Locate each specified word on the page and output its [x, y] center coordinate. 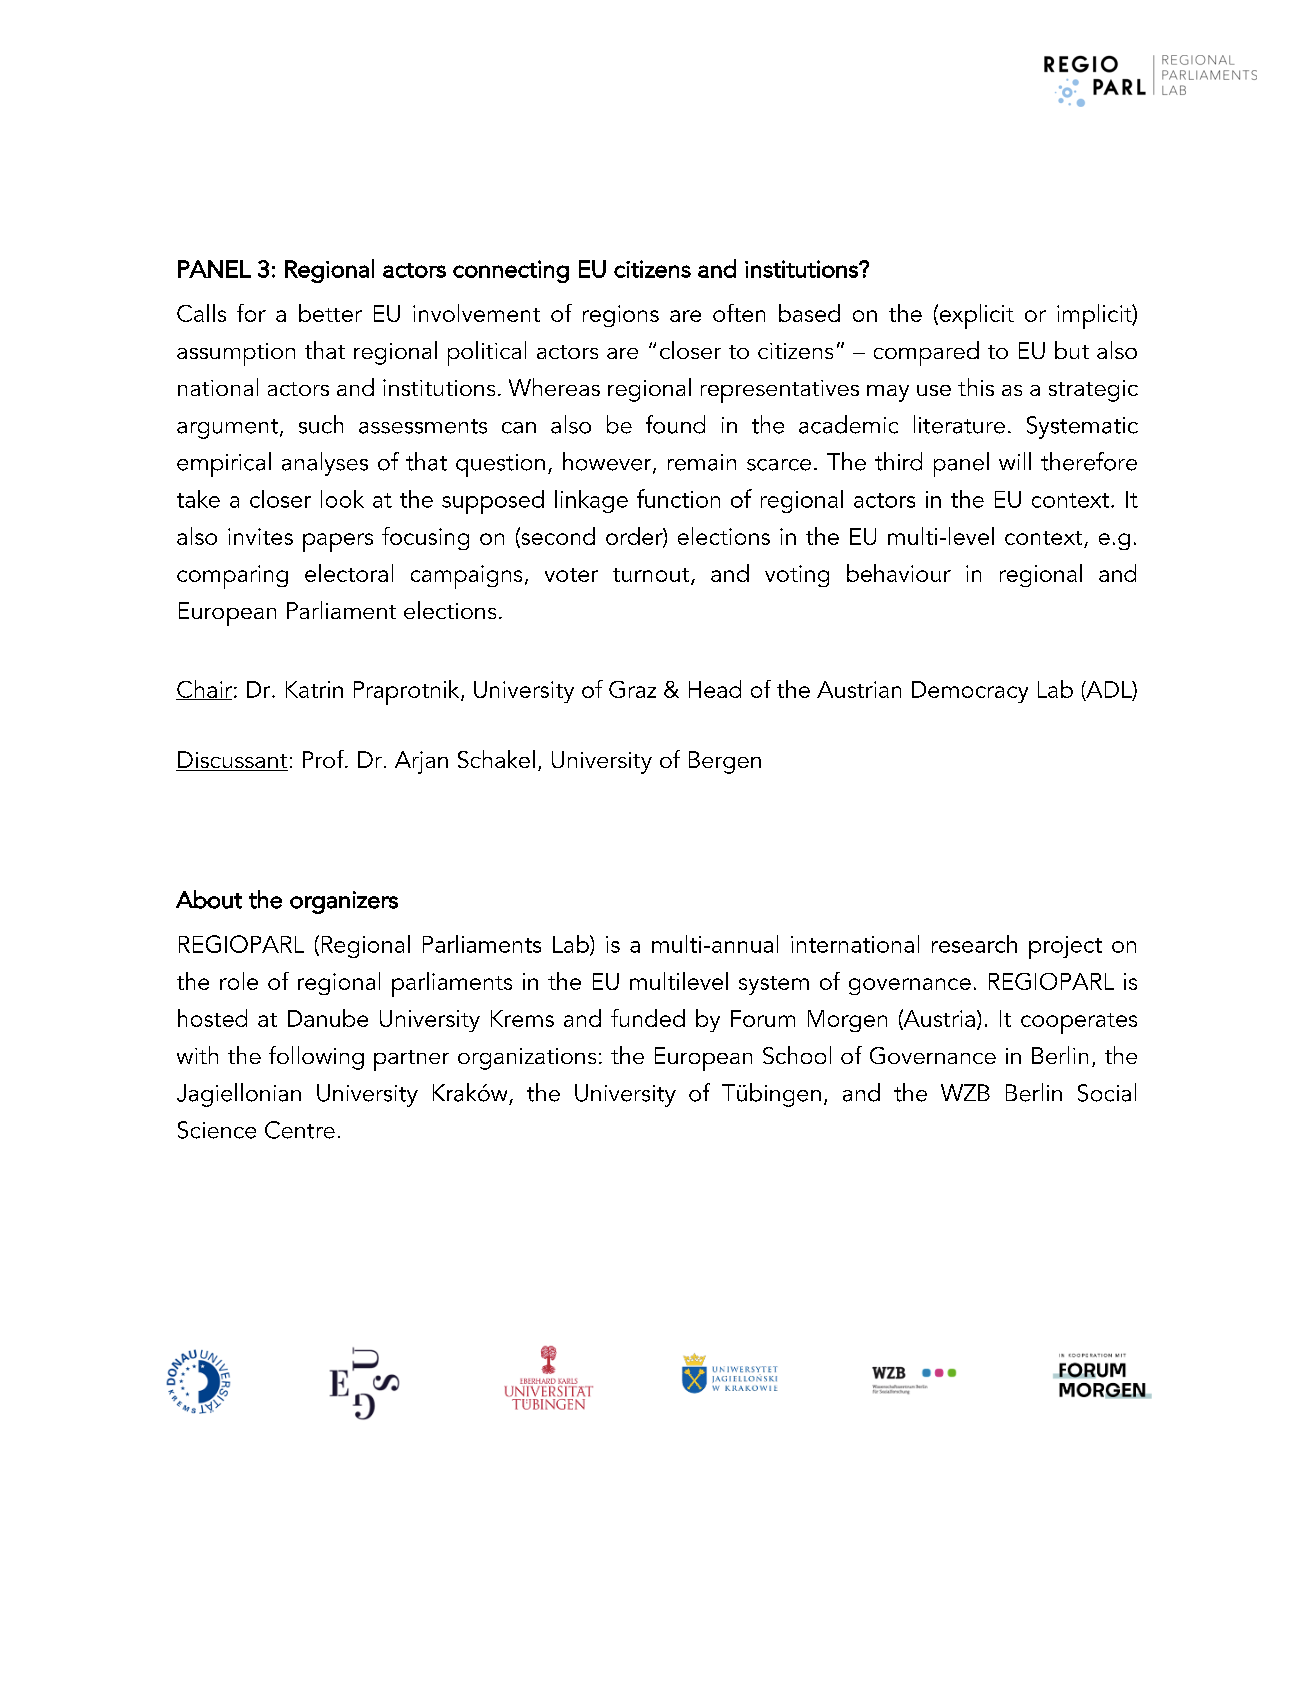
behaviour [899, 573]
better [330, 313]
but [1072, 350]
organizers [344, 902]
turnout [652, 576]
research [974, 944]
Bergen [725, 762]
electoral [349, 573]
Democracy [970, 692]
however [608, 462]
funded [648, 1018]
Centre [300, 1130]
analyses [325, 464]
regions [621, 316]
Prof [324, 759]
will [1015, 461]
